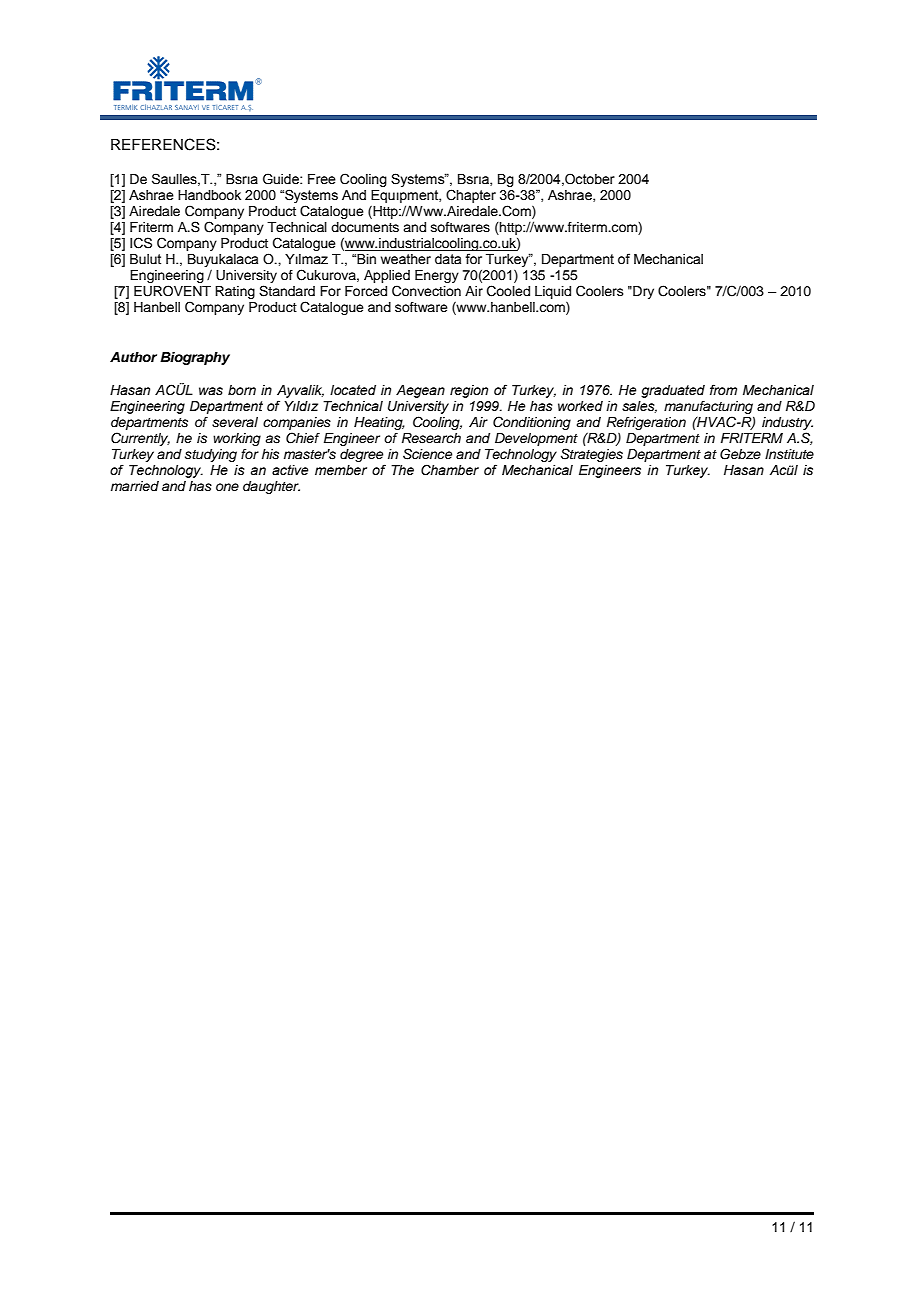 This screenshot has height=1308, width=924. I want to click on ICS, so click(141, 243).
